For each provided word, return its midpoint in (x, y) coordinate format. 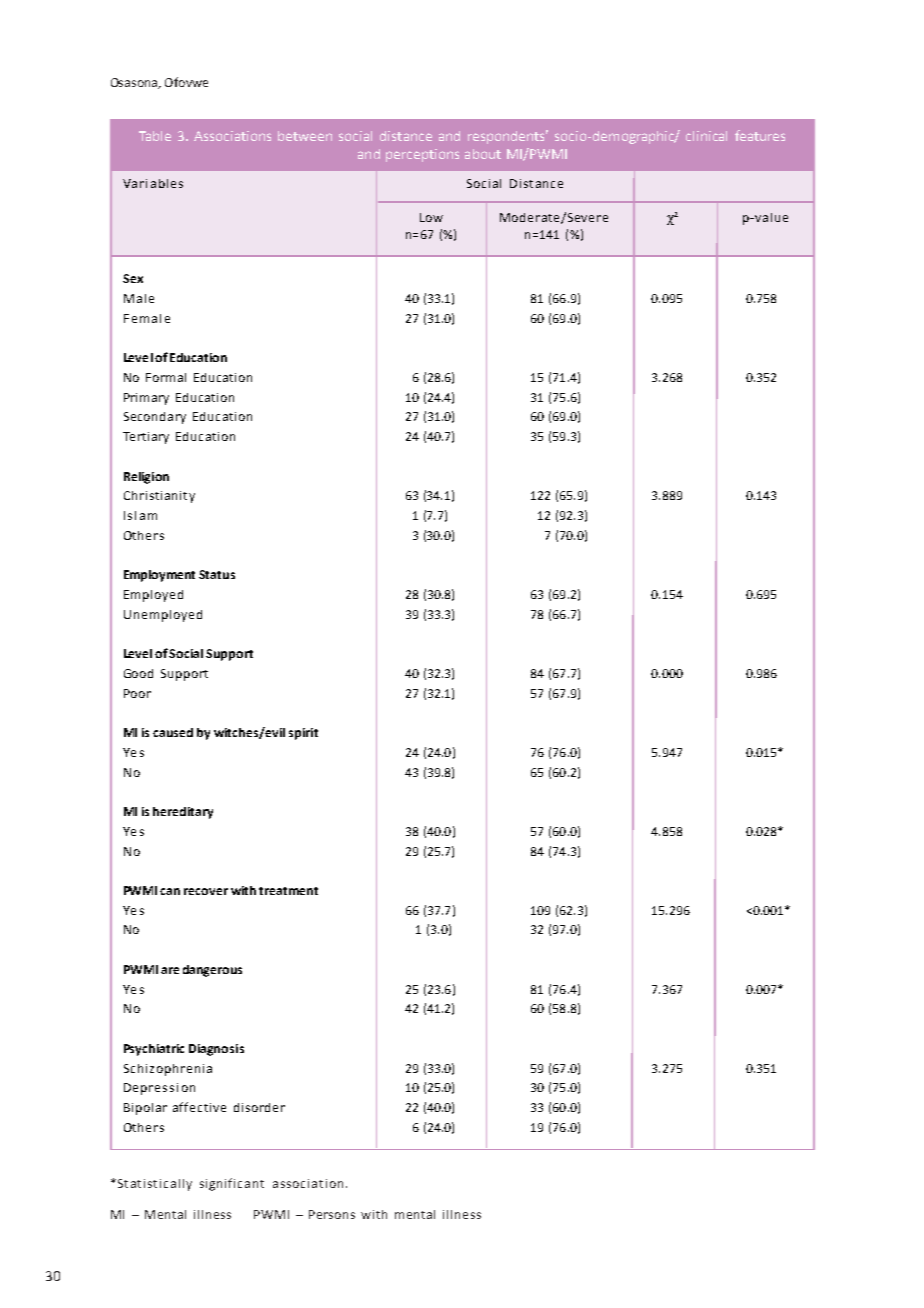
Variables (153, 183)
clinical (706, 136)
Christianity (159, 497)
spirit (303, 734)
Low (431, 217)
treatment (288, 891)
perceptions (422, 155)
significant (232, 1184)
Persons (332, 1214)
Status (217, 574)
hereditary (183, 813)
